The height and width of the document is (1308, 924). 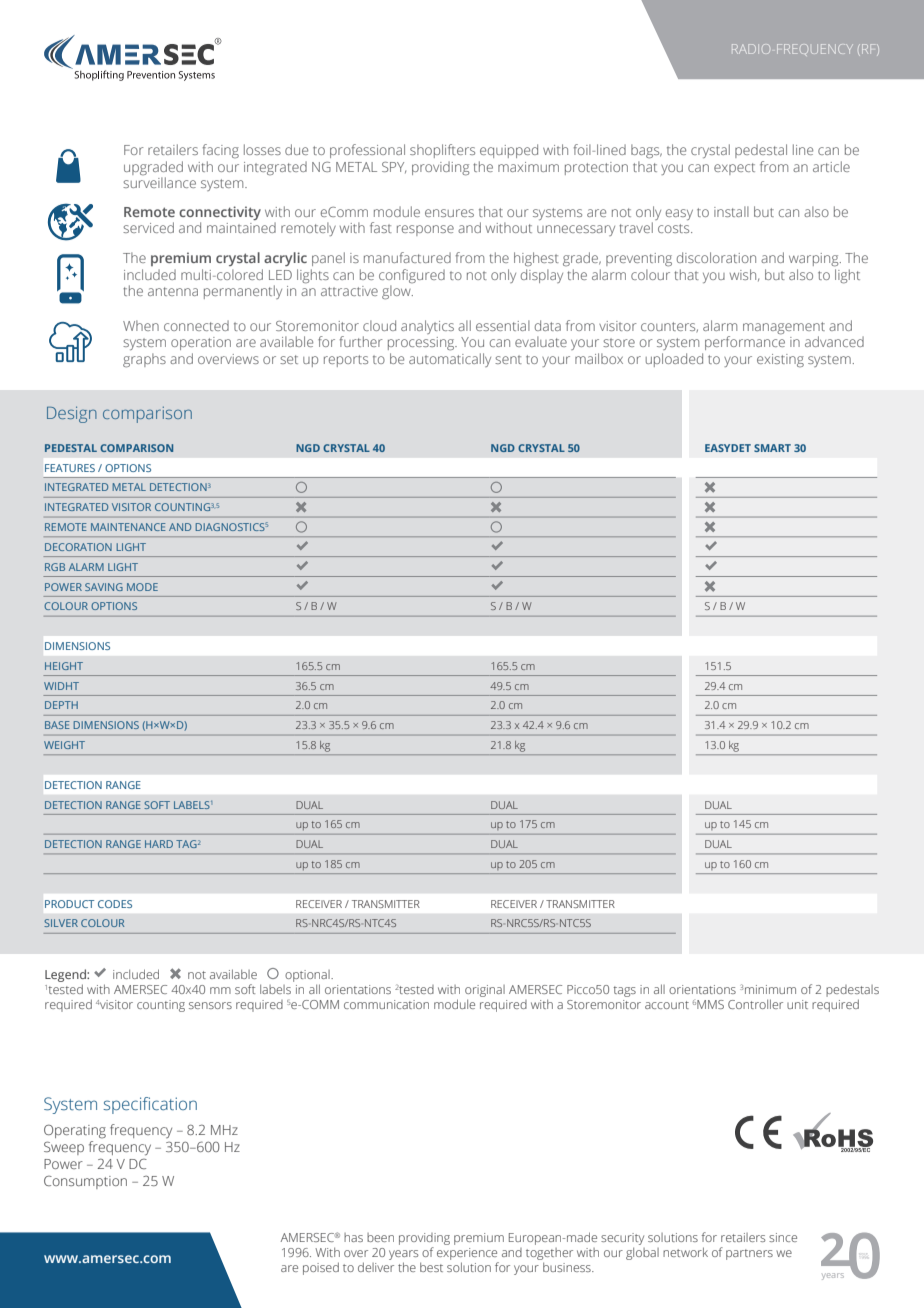 I want to click on expect, so click(x=734, y=169).
